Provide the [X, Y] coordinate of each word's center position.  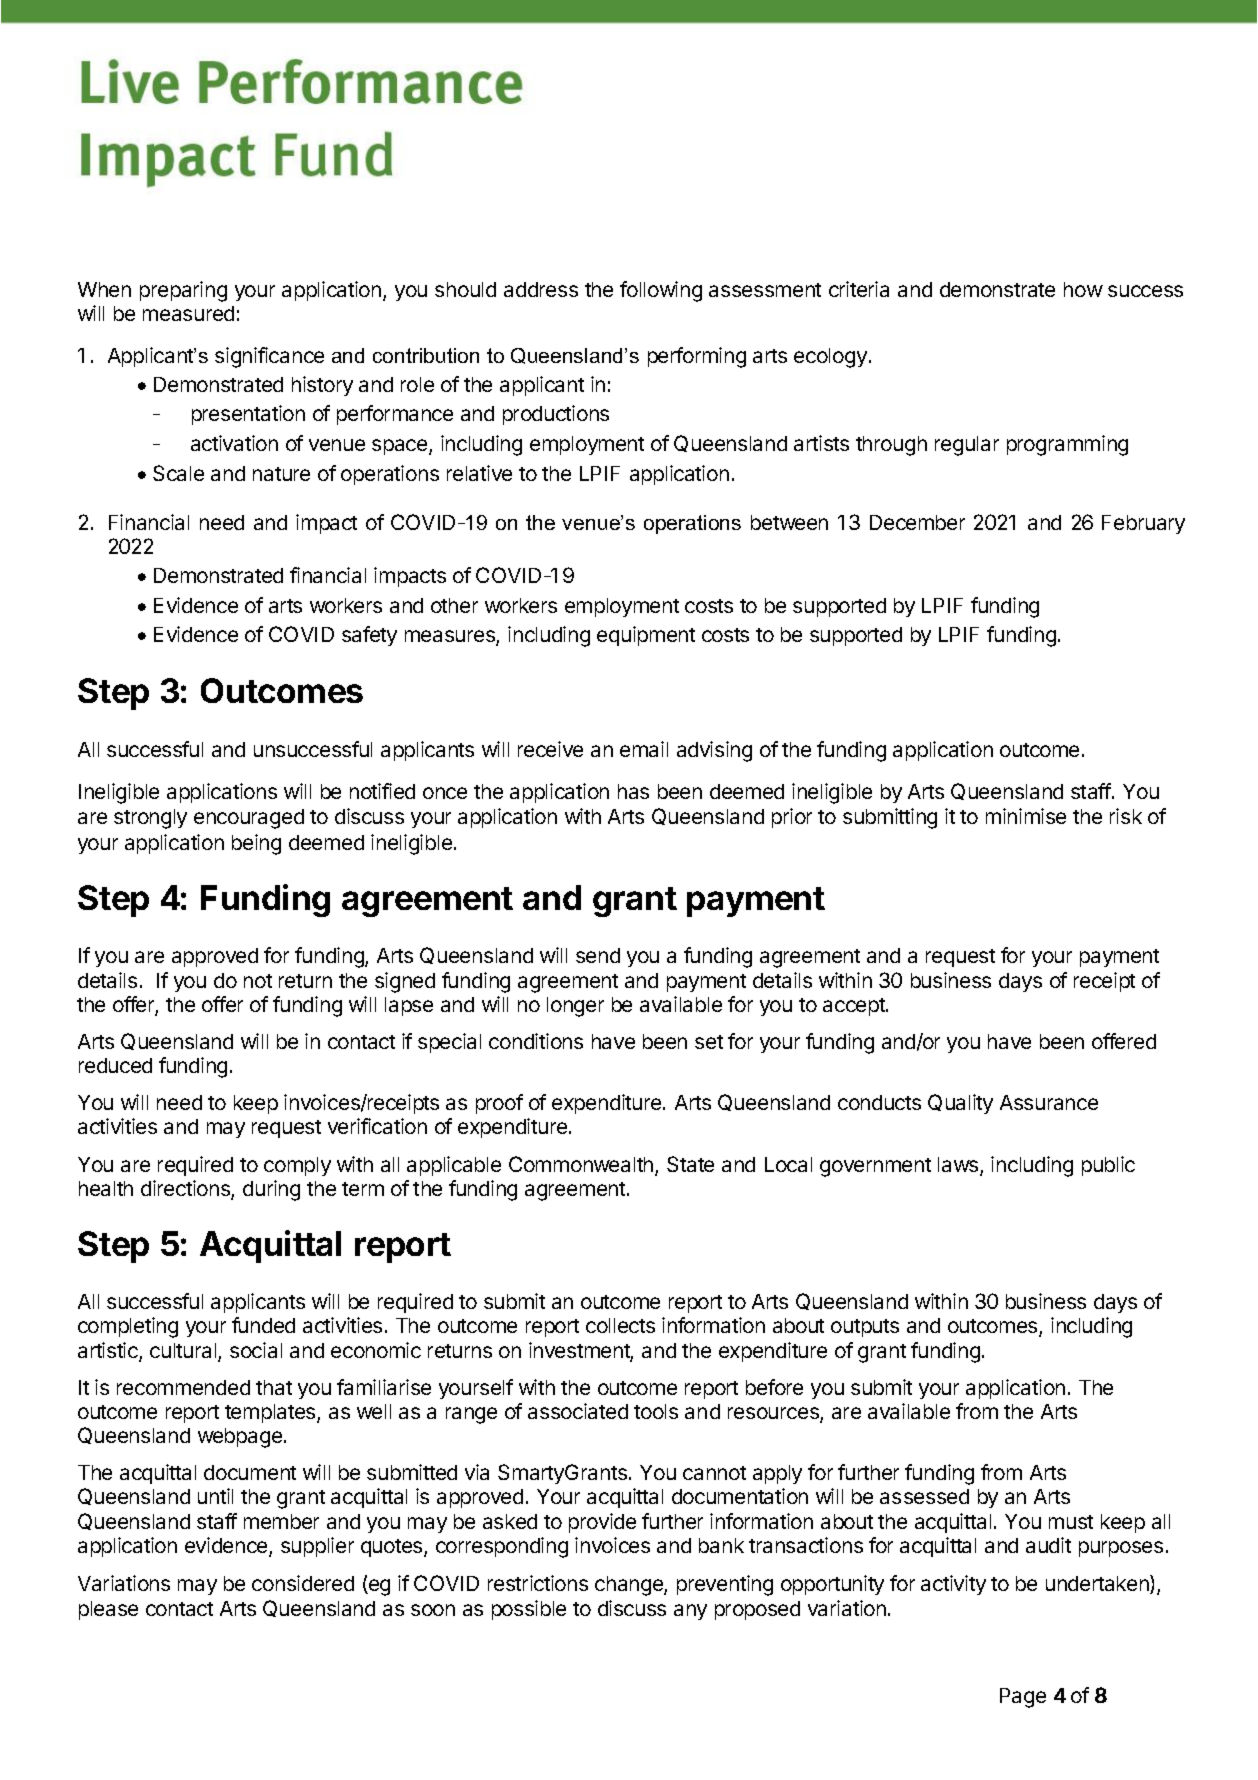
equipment [646, 636]
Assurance [1049, 1102]
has [633, 791]
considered [303, 1583]
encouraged [249, 819]
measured [188, 313]
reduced [115, 1065]
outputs [865, 1328]
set [709, 1042]
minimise [1026, 816]
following [661, 291]
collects [620, 1325]
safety [369, 636]
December [917, 522]
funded [263, 1325]
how [1083, 289]
